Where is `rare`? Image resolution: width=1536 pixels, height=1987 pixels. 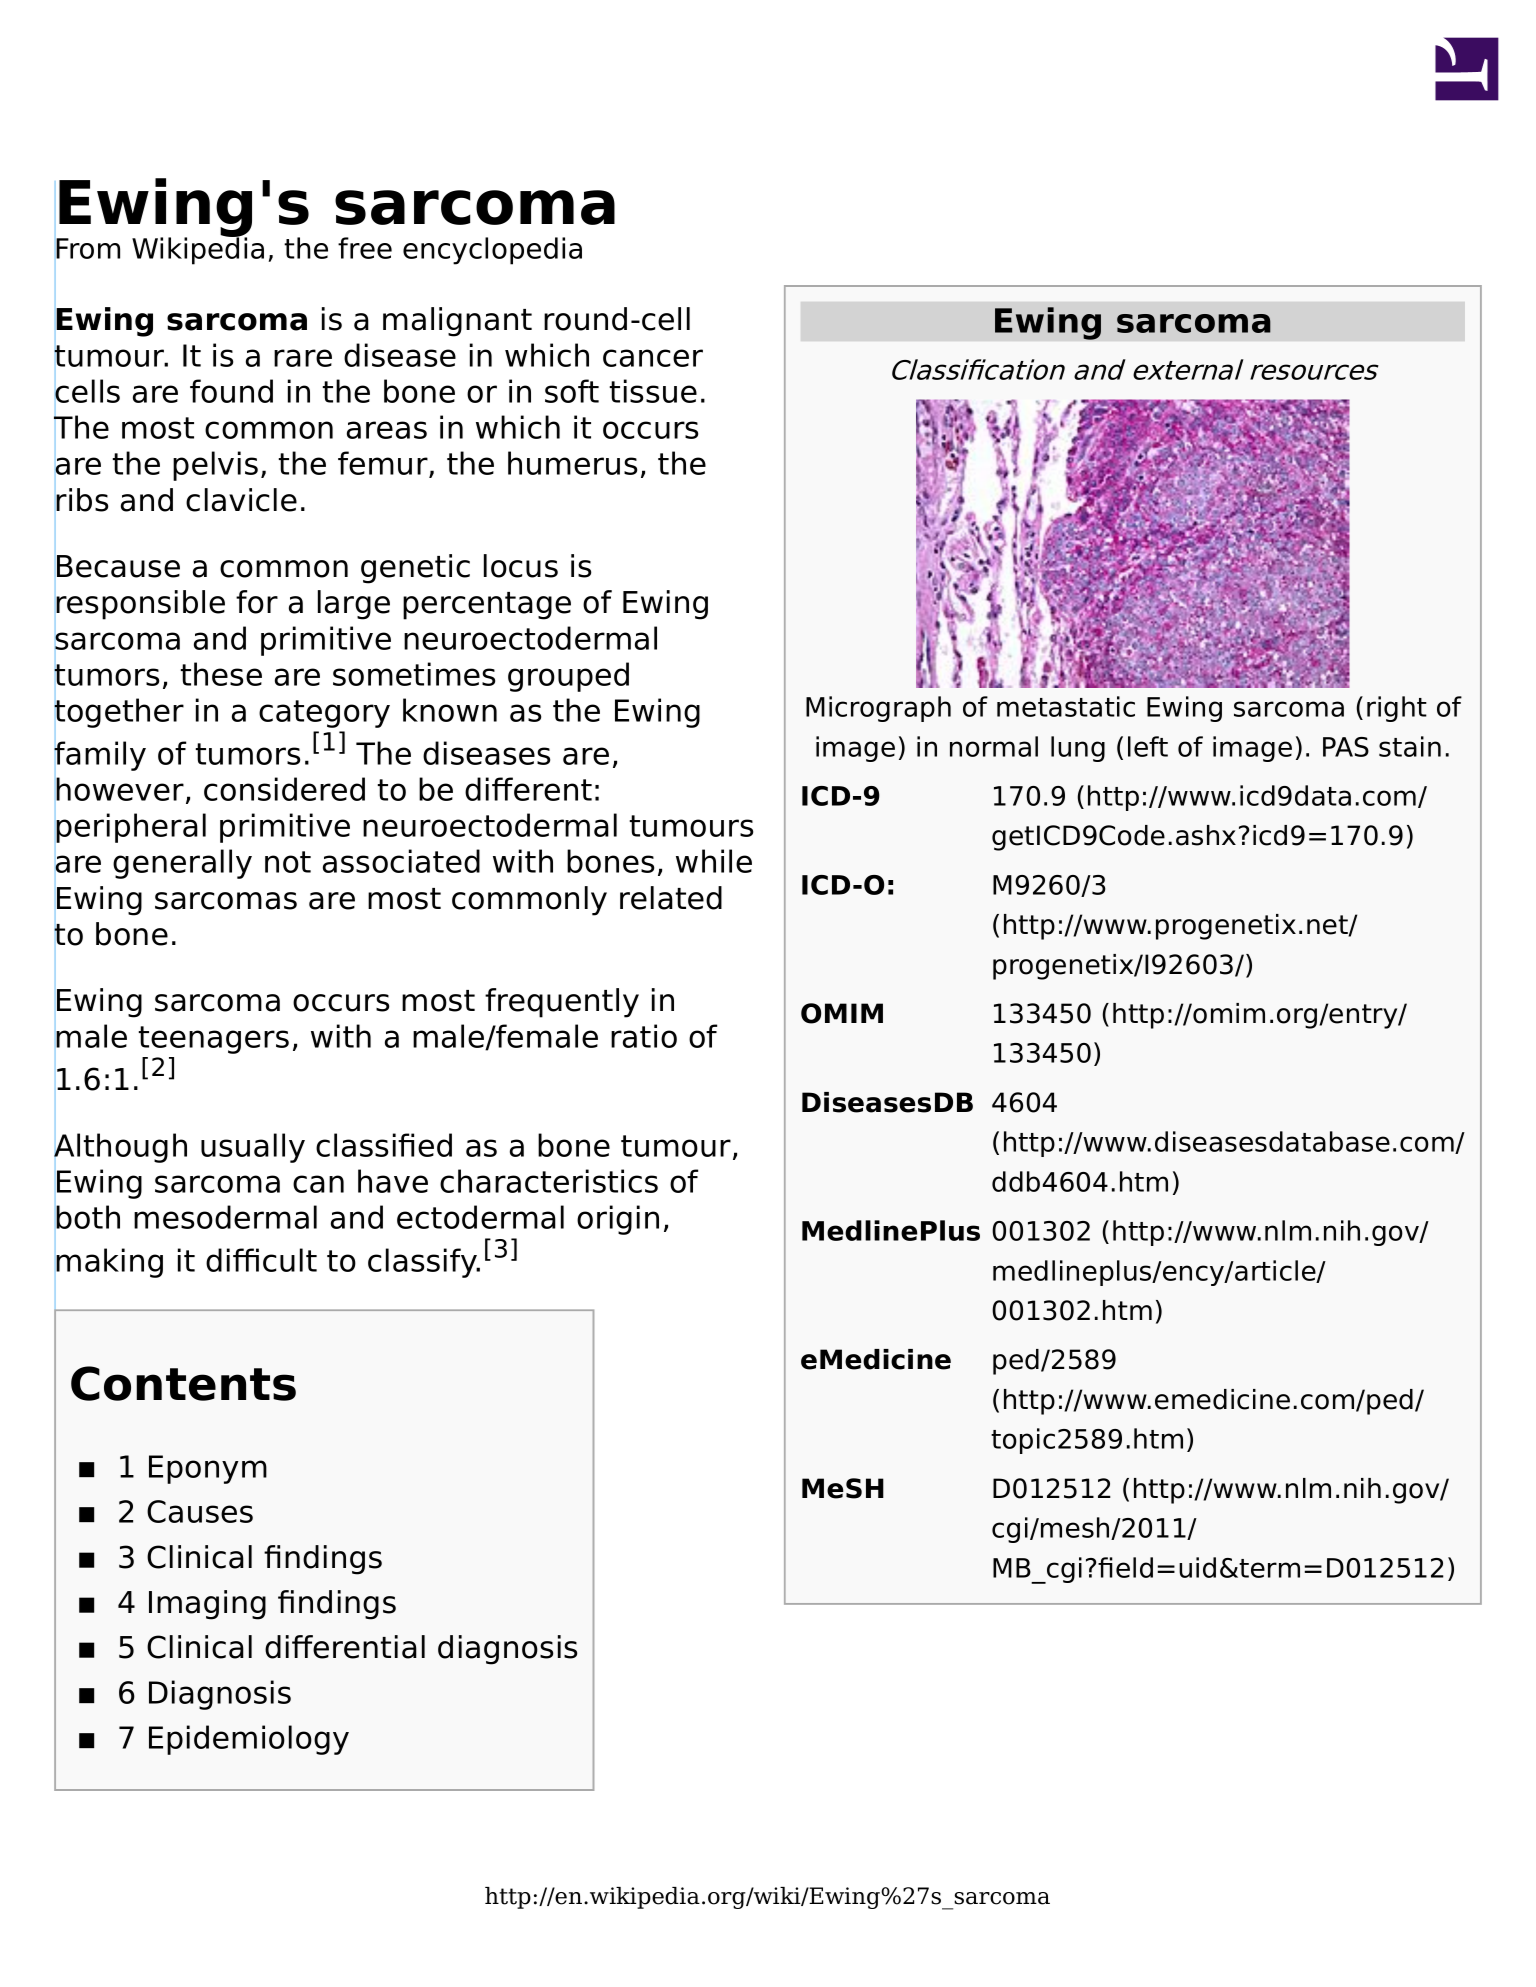
rare is located at coordinates (303, 358).
